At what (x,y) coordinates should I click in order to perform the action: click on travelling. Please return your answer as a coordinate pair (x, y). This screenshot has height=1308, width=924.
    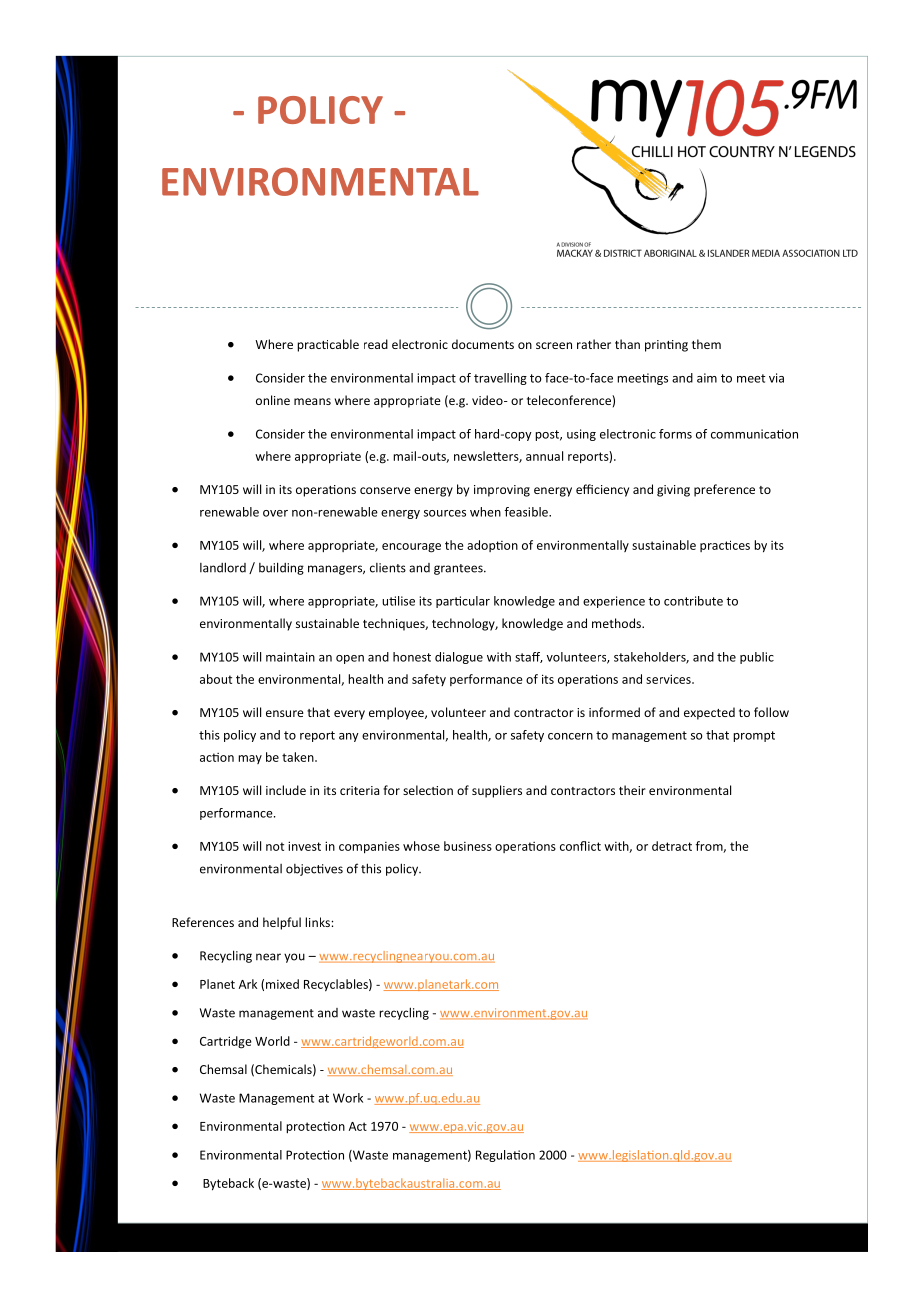
    Looking at the image, I should click on (500, 379).
